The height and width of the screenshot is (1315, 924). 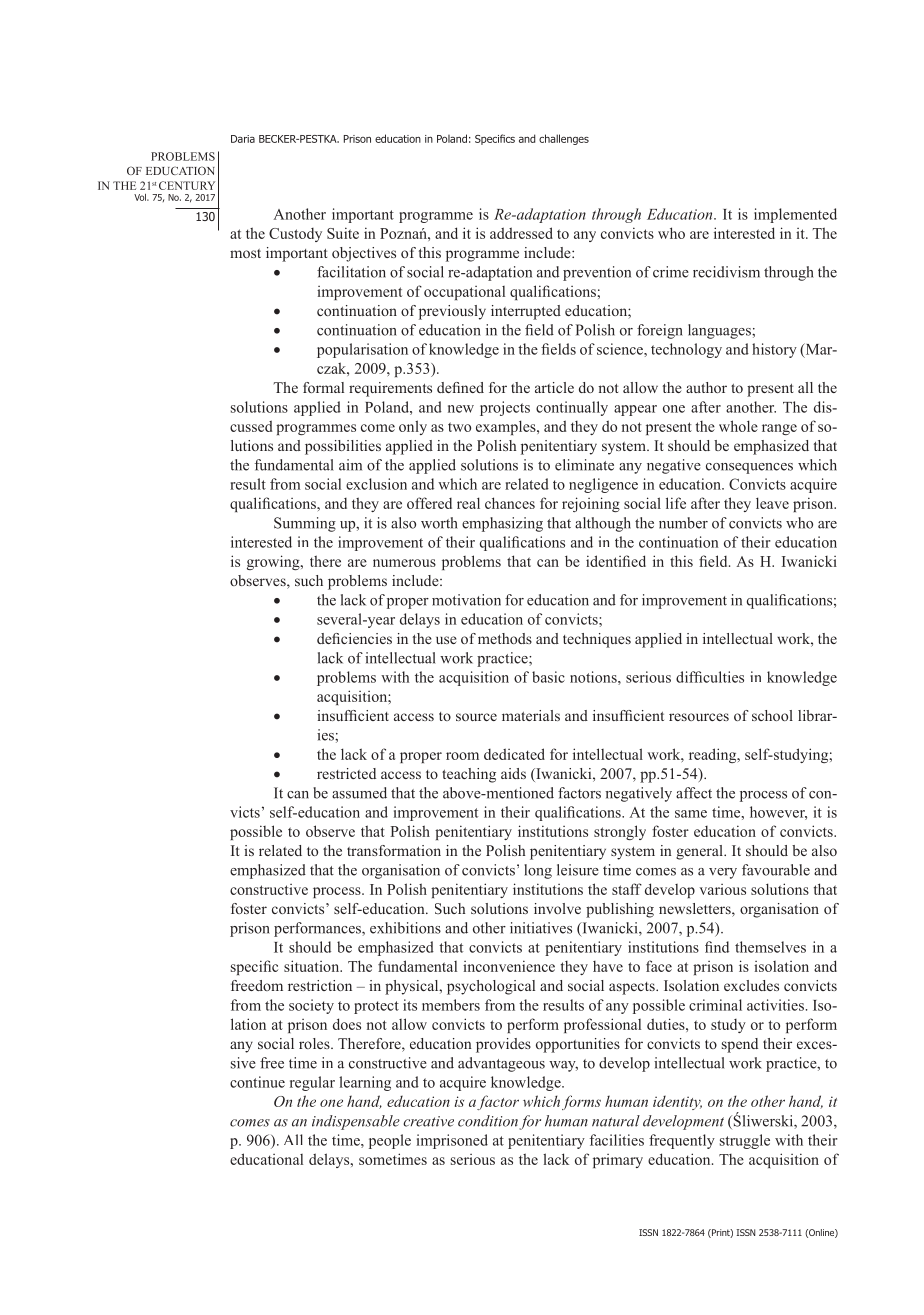 I want to click on whole, so click(x=738, y=426).
